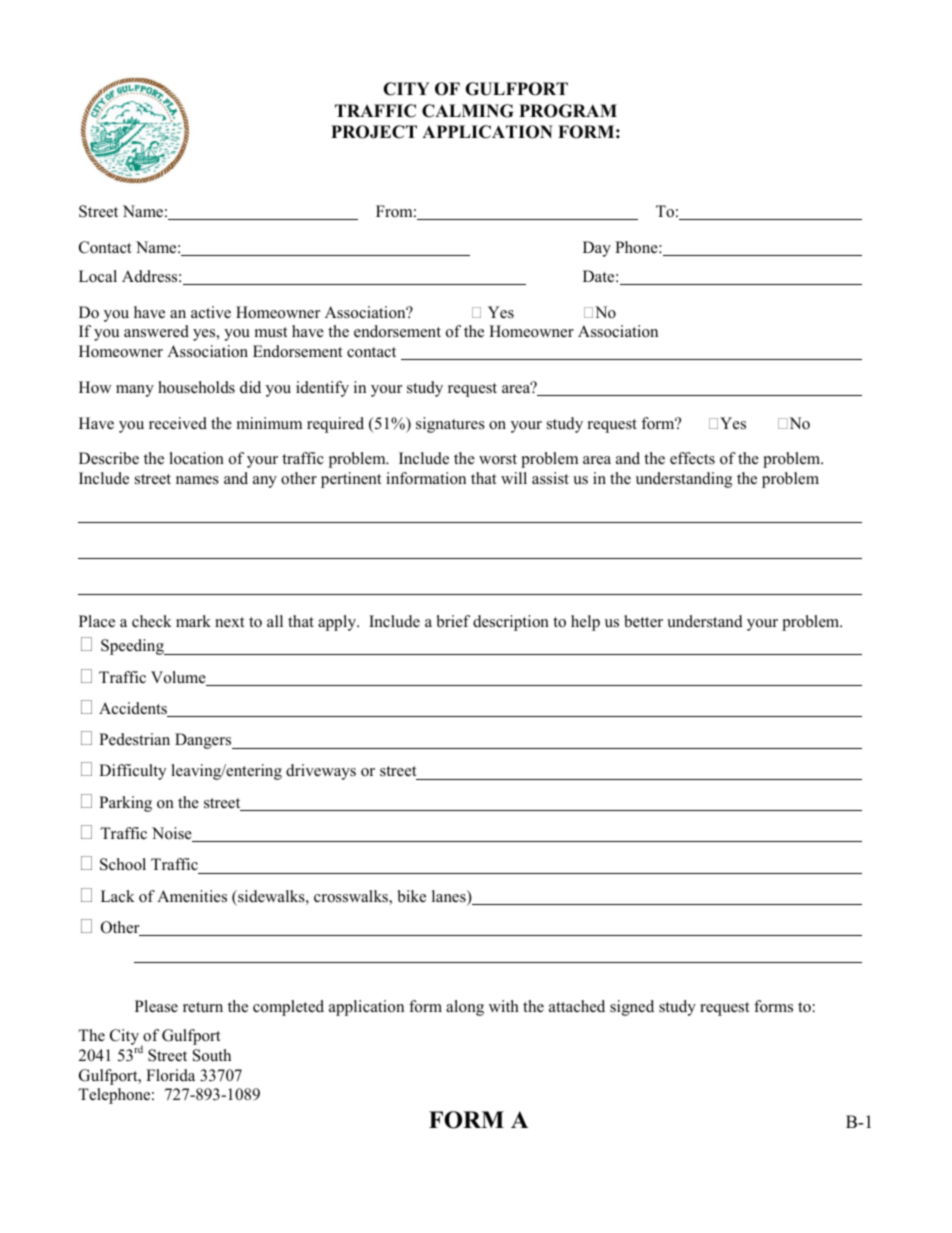 The height and width of the screenshot is (1233, 952). Describe the element at coordinates (450, 425) in the screenshot. I see `signatures` at that location.
